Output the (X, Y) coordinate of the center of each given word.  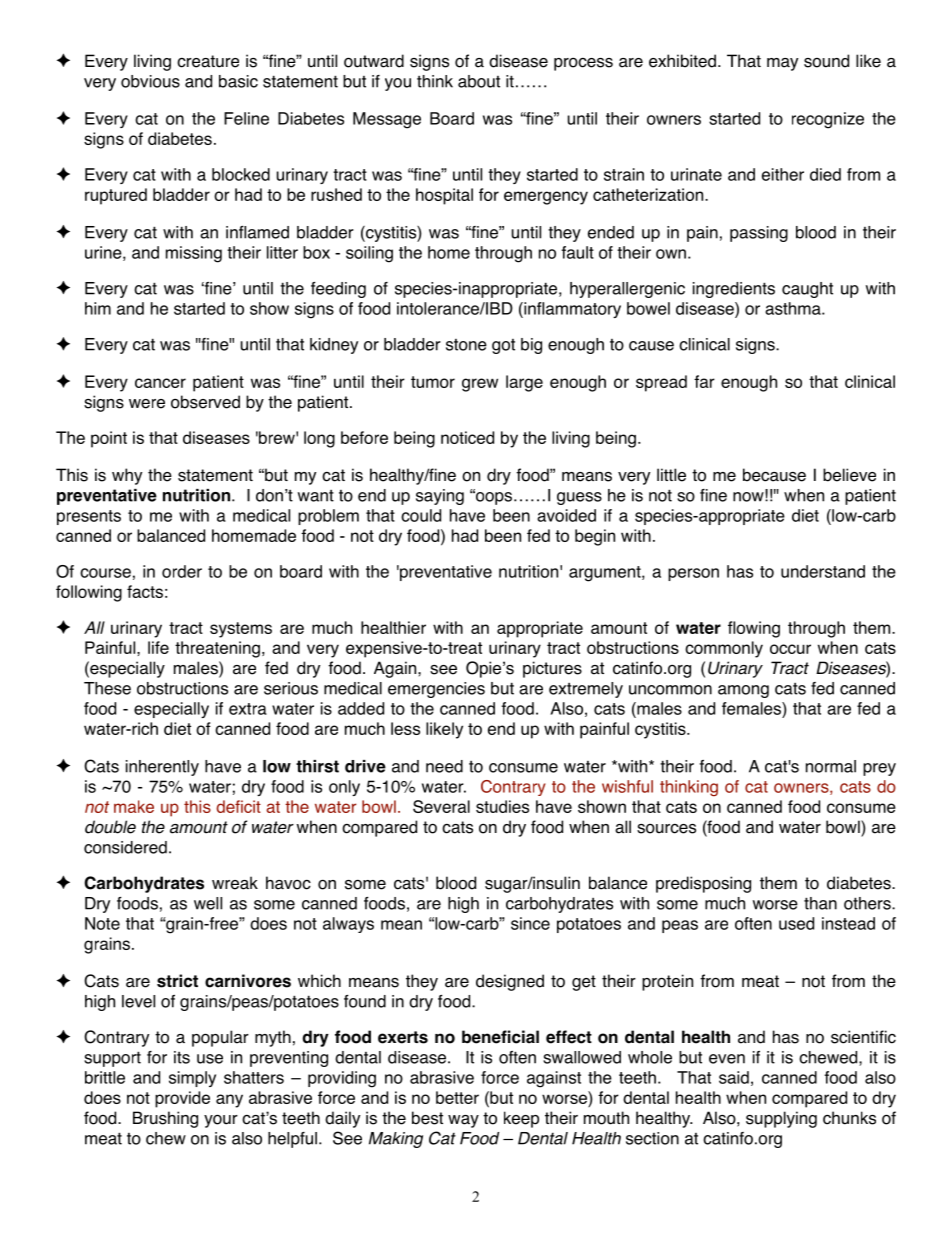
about (479, 81)
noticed (467, 437)
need (444, 766)
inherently (162, 768)
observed (205, 402)
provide (182, 1099)
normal (831, 766)
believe (849, 475)
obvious (150, 81)
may (782, 64)
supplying (781, 1119)
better (457, 1097)
